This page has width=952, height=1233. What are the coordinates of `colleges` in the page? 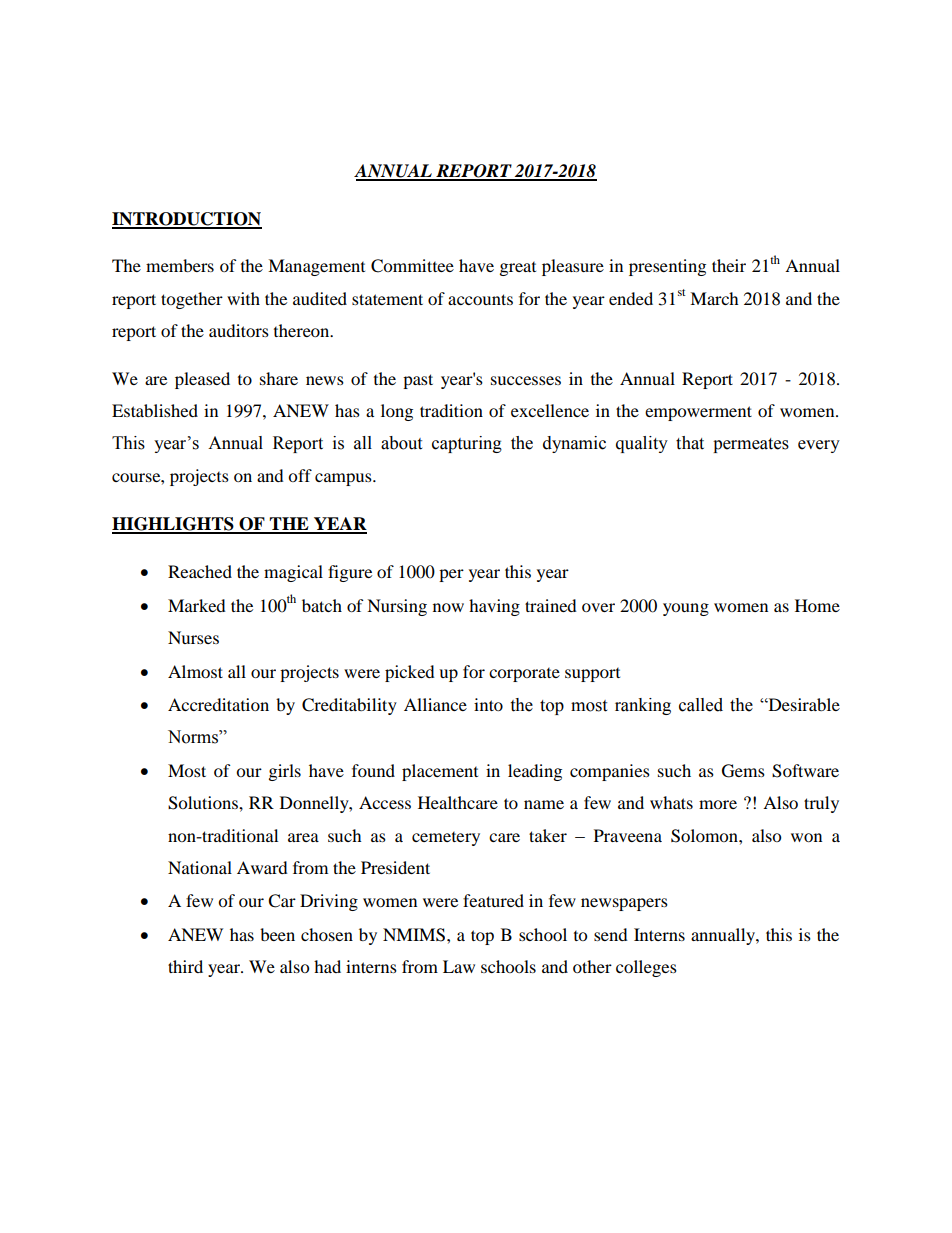 It's located at (646, 968).
